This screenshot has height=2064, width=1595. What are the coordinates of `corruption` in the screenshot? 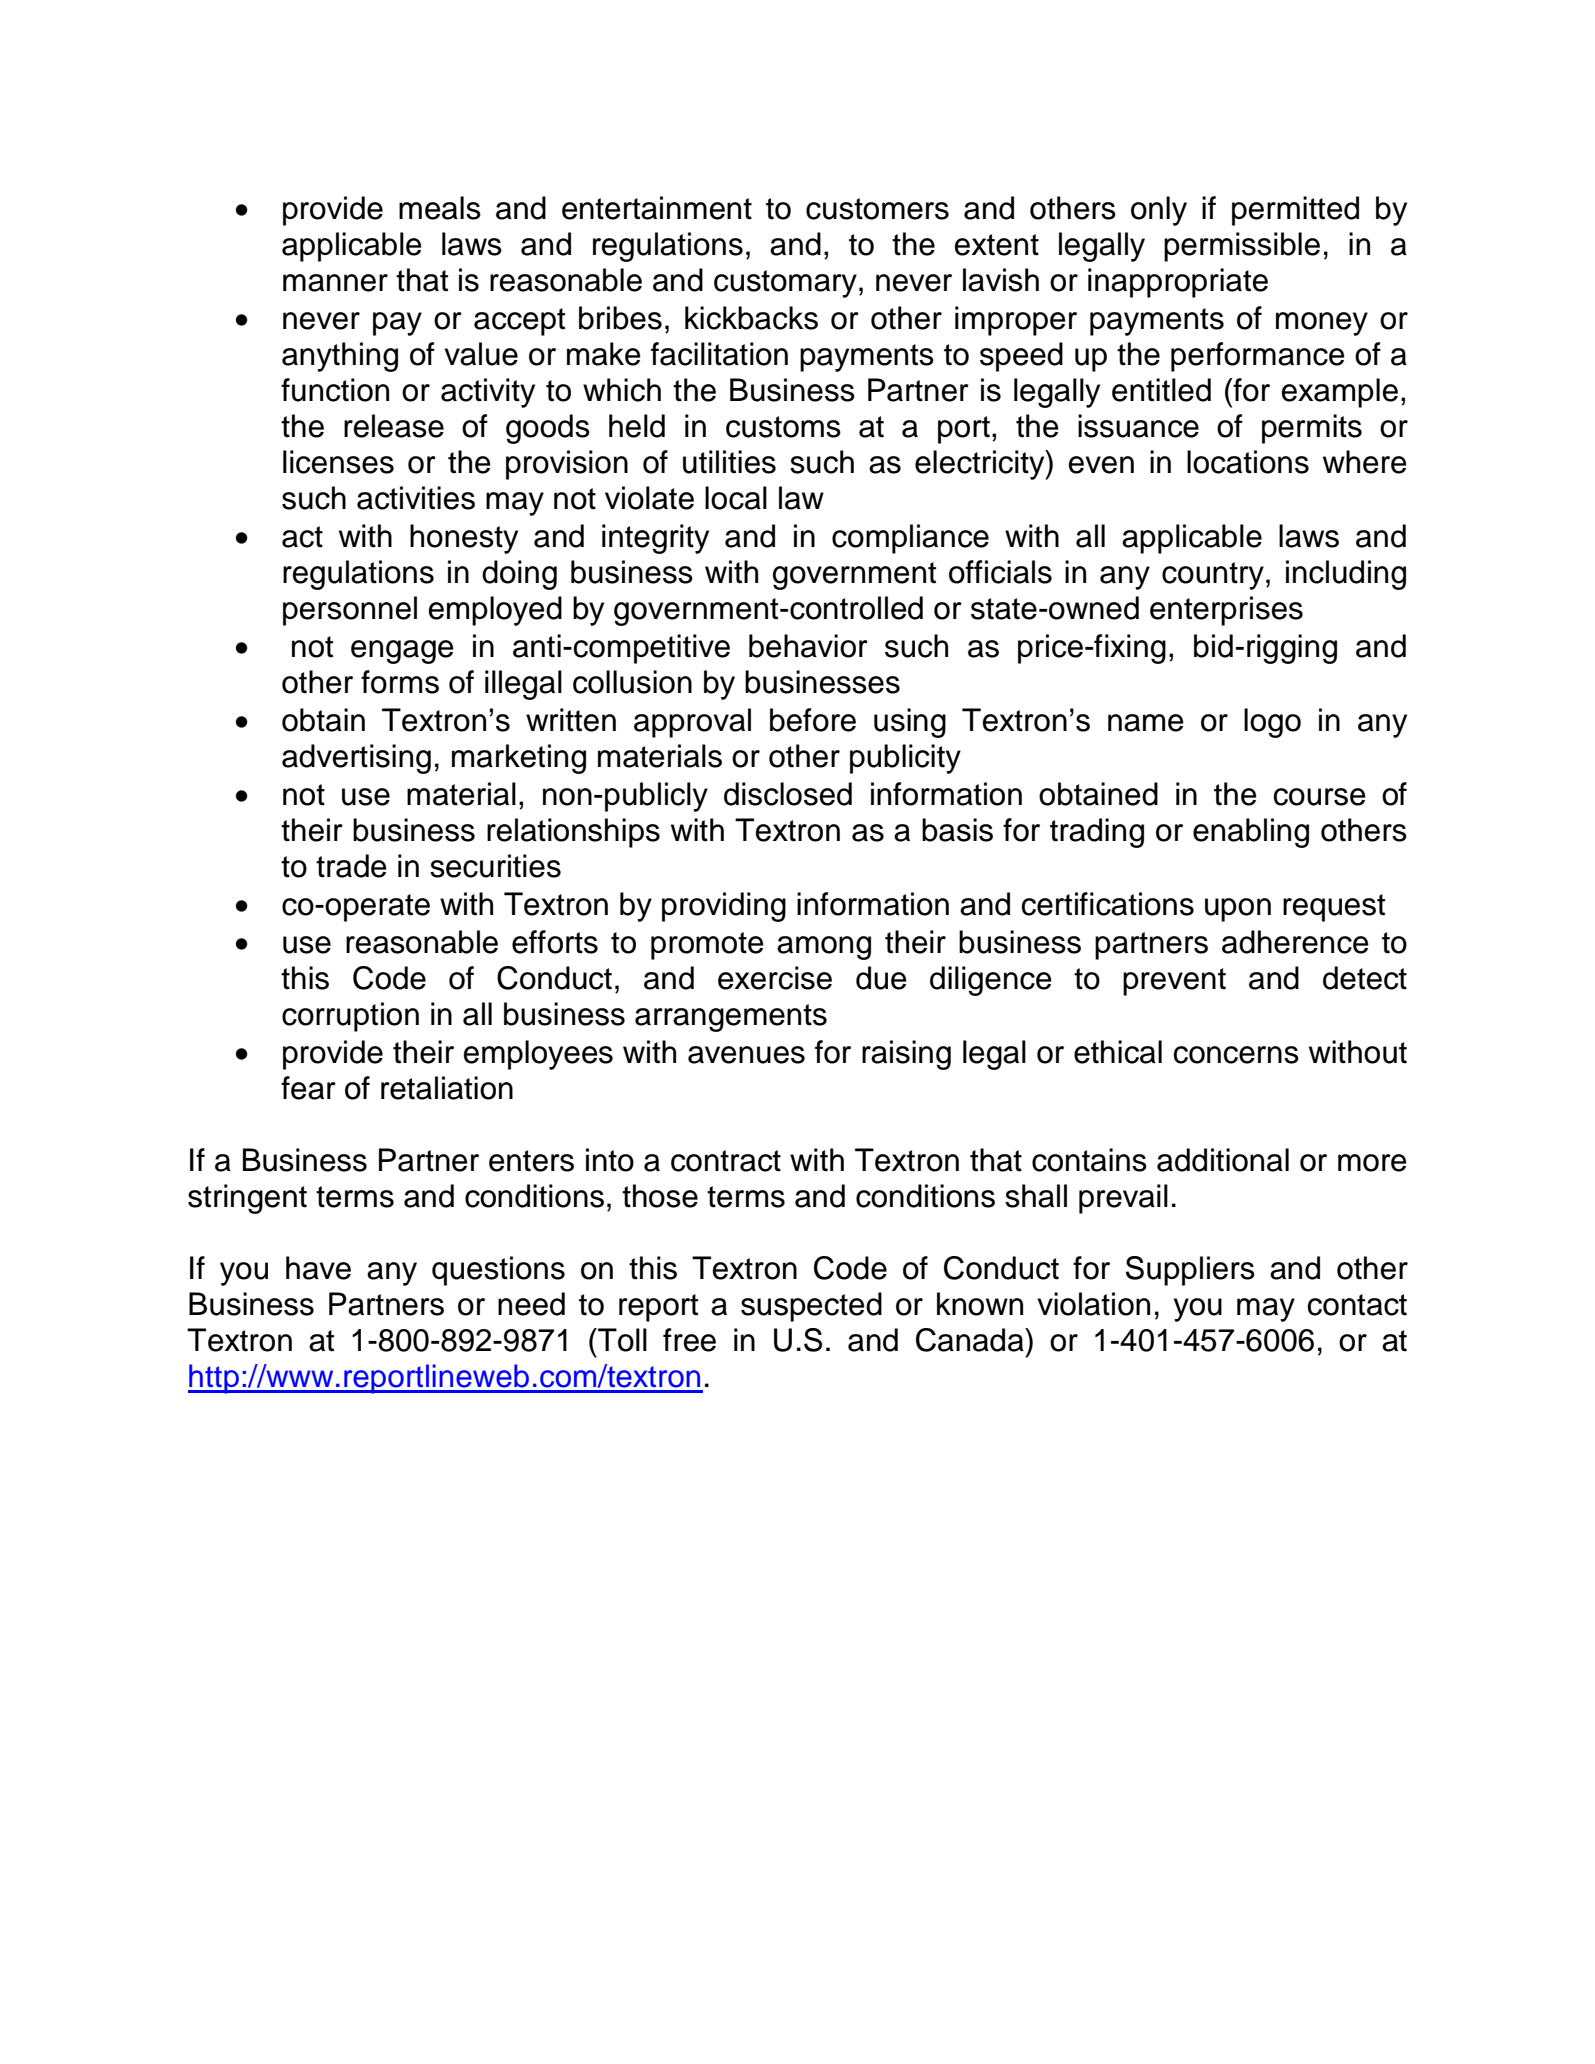 It's located at (350, 1017).
